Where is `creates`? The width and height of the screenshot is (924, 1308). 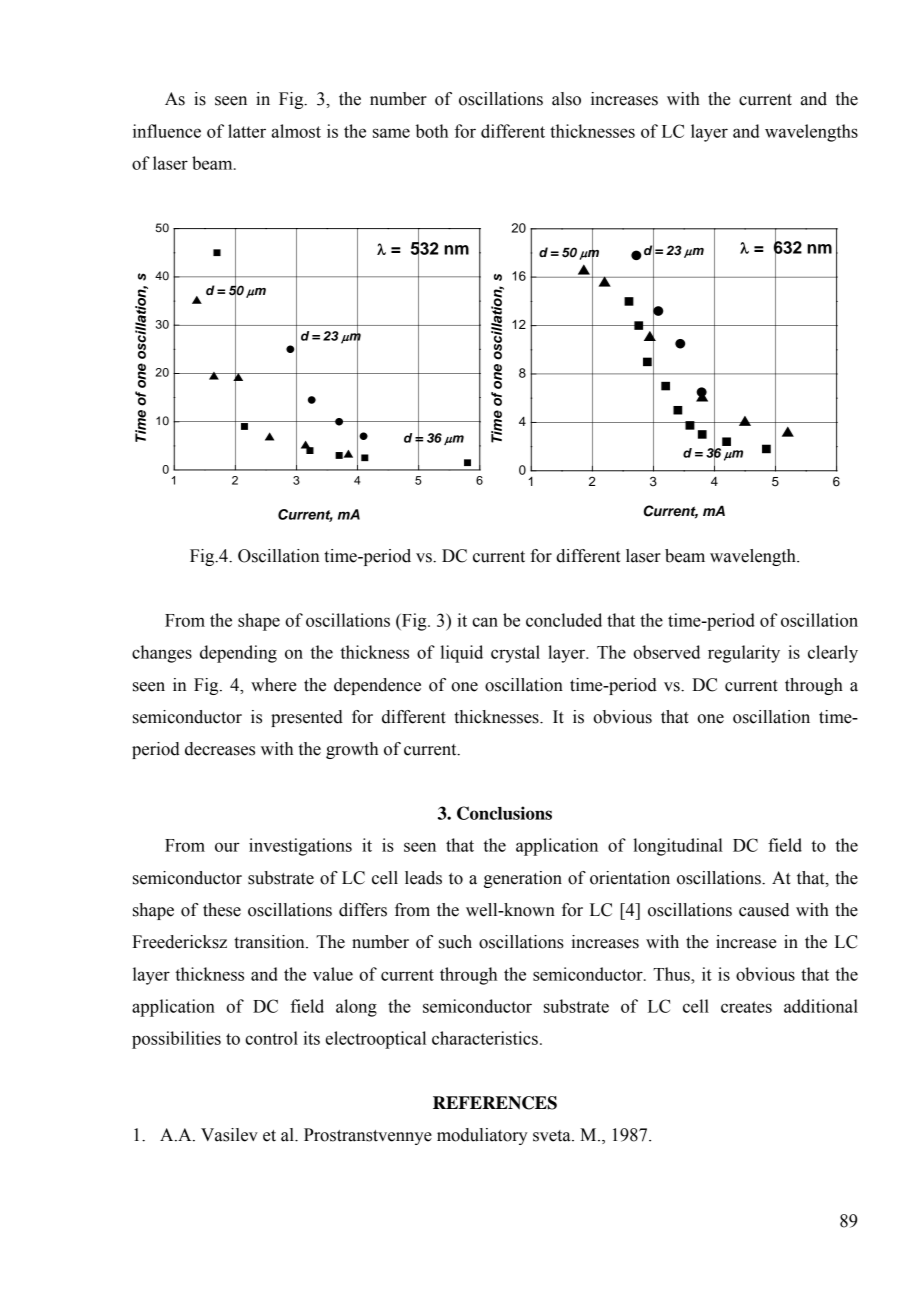 creates is located at coordinates (746, 1007).
